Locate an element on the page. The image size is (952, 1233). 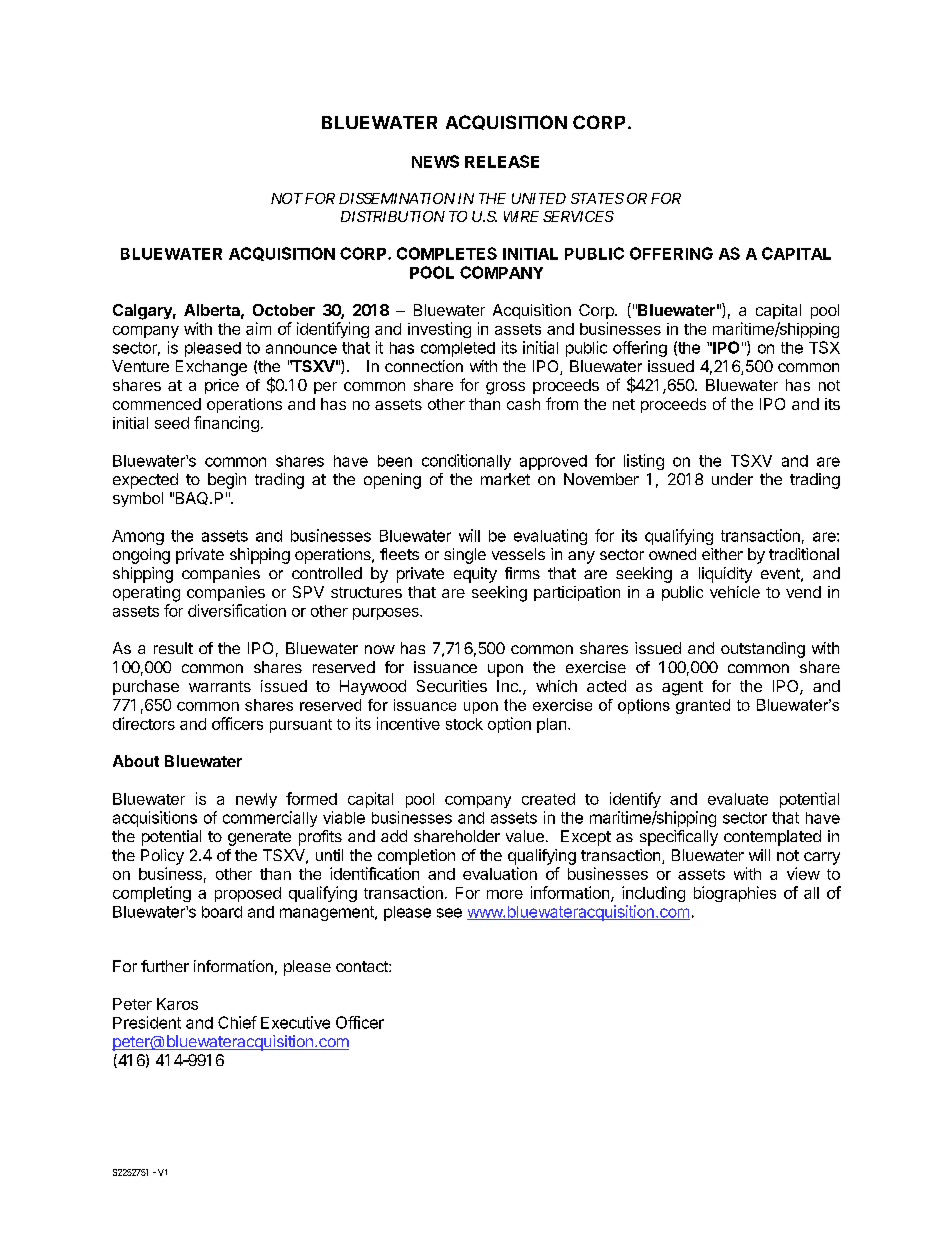
Chief is located at coordinates (237, 1022).
